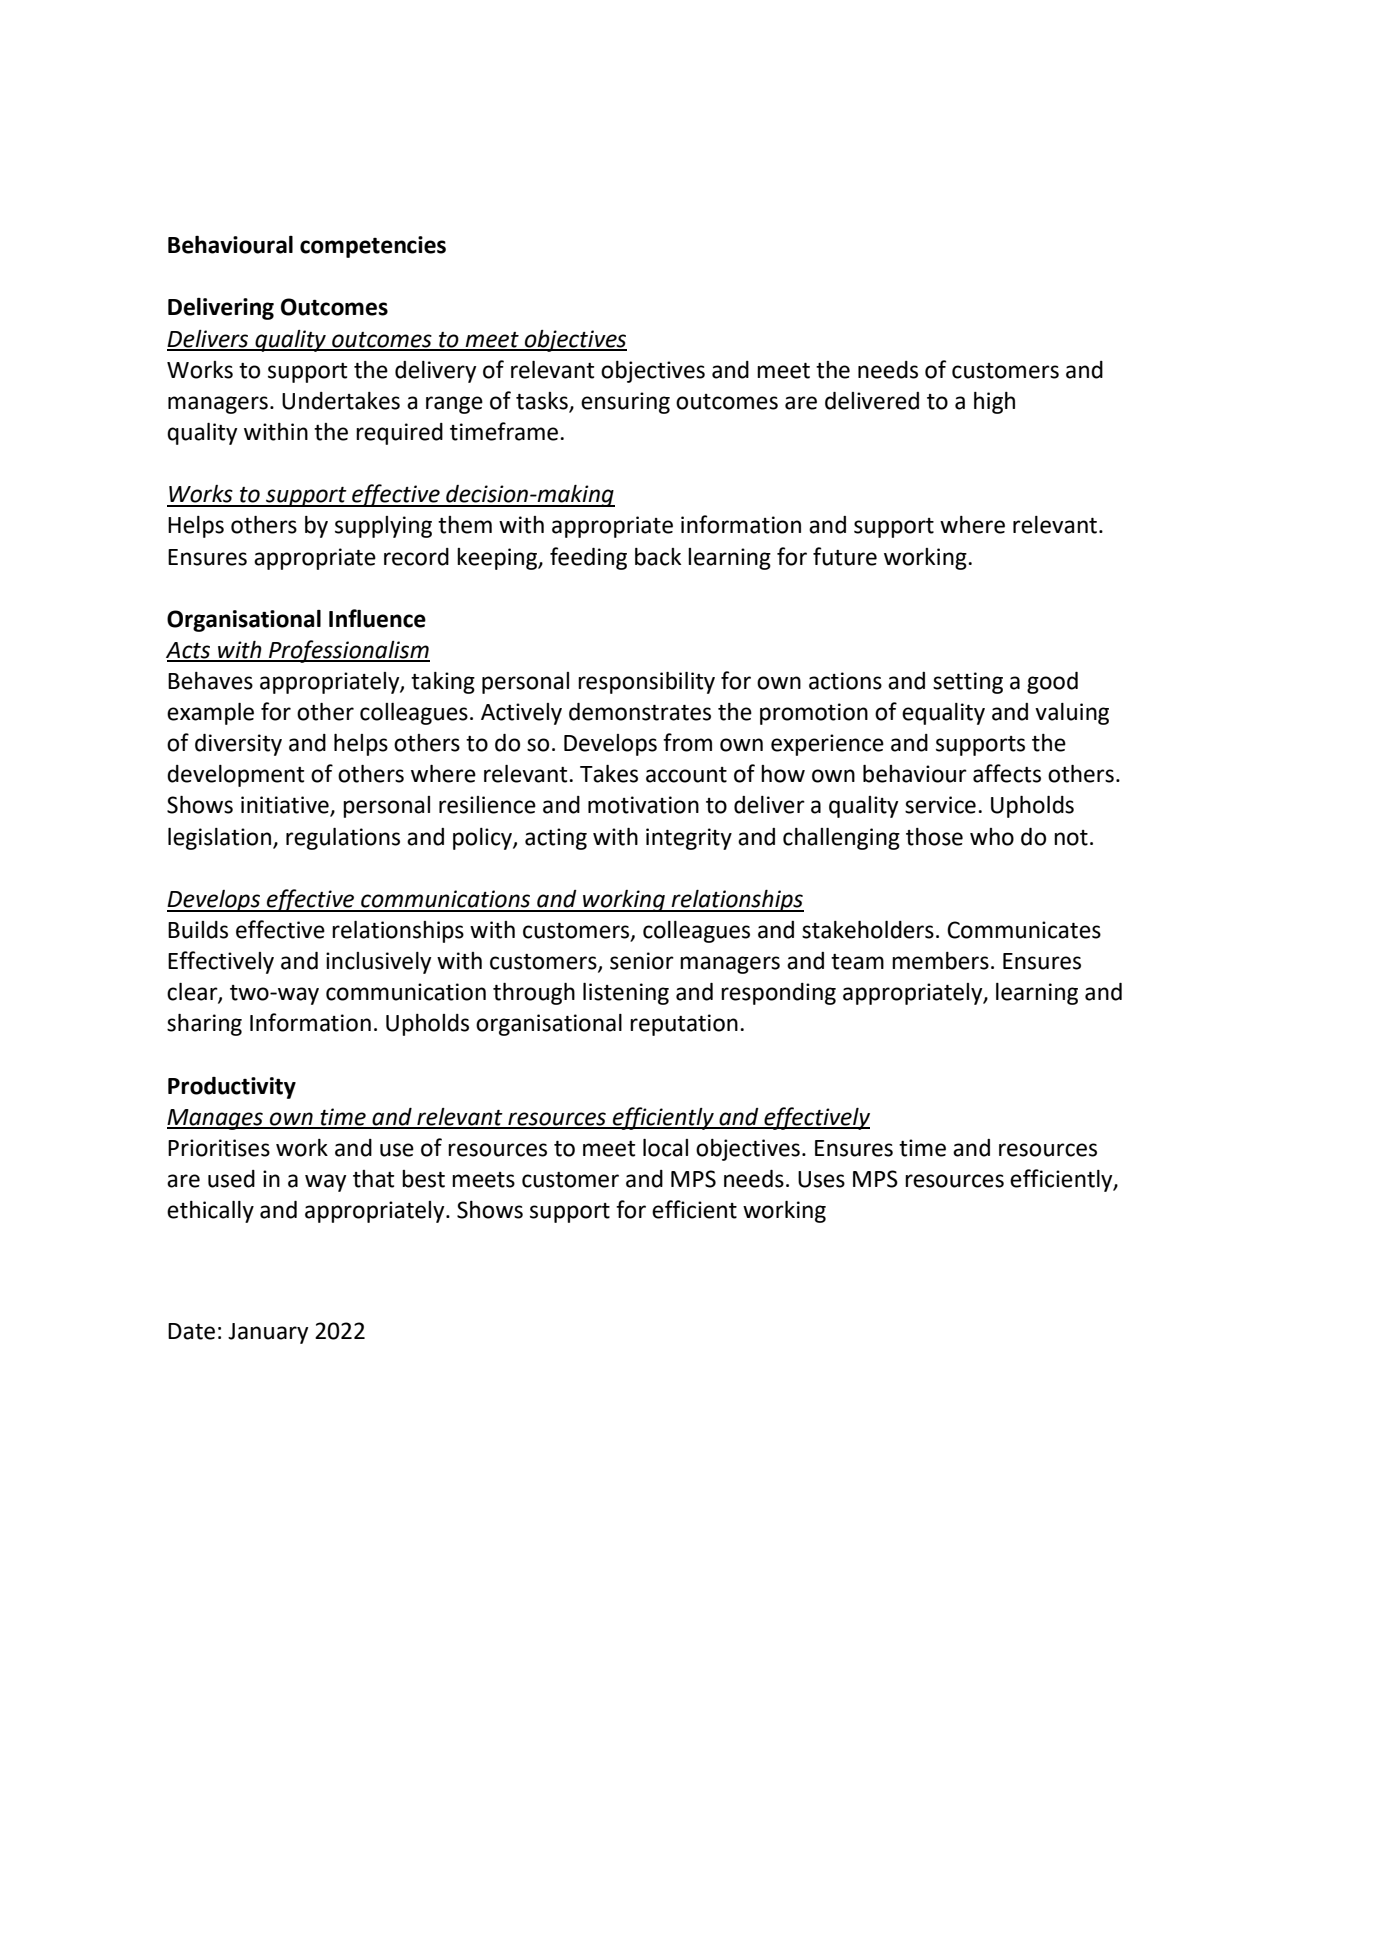 The image size is (1380, 1951). What do you see at coordinates (268, 1333) in the page?
I see `January` at bounding box center [268, 1333].
